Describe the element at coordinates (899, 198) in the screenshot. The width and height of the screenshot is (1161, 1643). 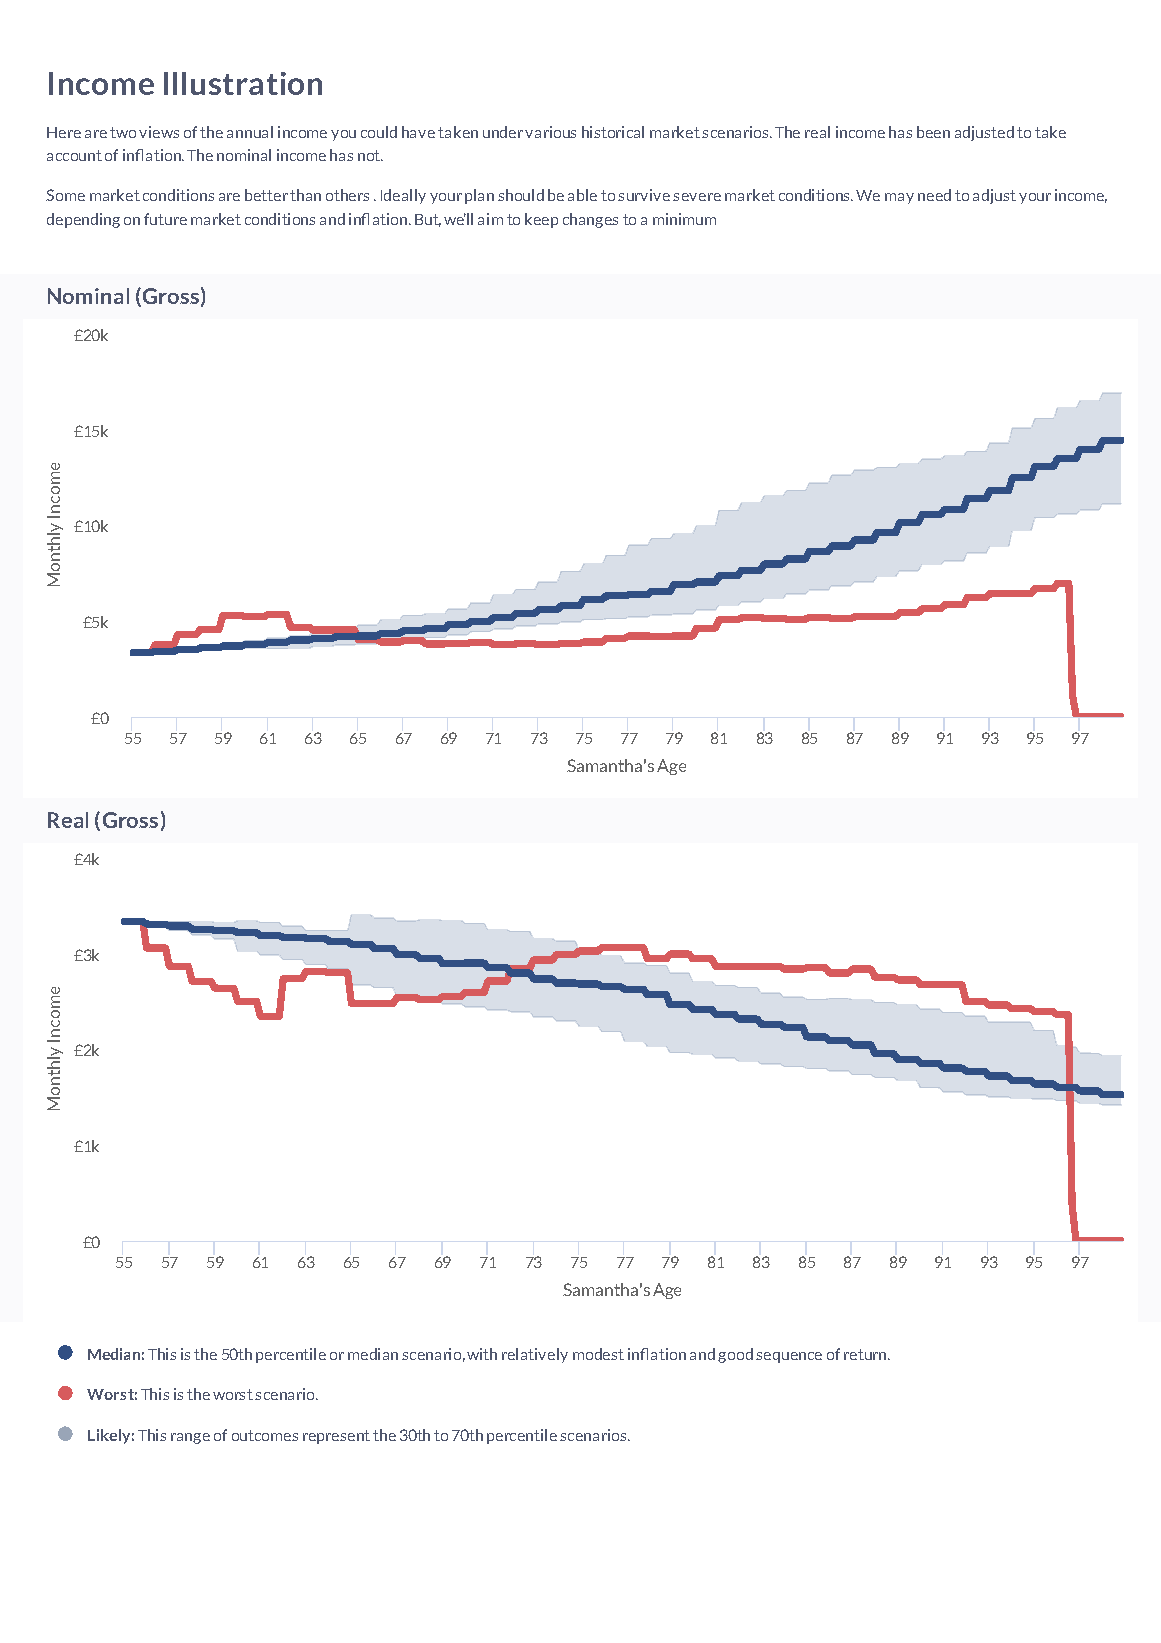
I see `may` at that location.
